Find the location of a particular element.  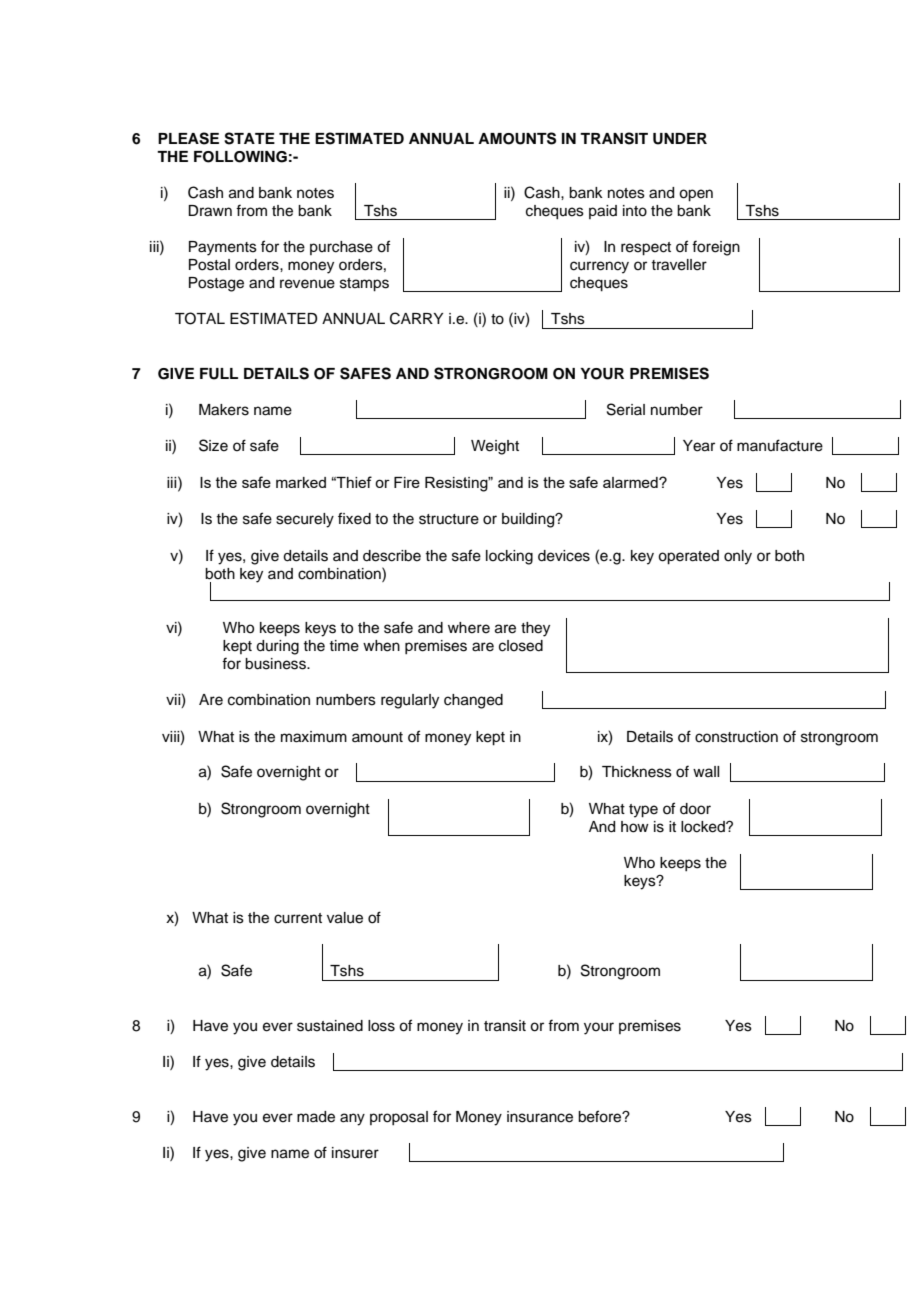

Year is located at coordinates (699, 446).
